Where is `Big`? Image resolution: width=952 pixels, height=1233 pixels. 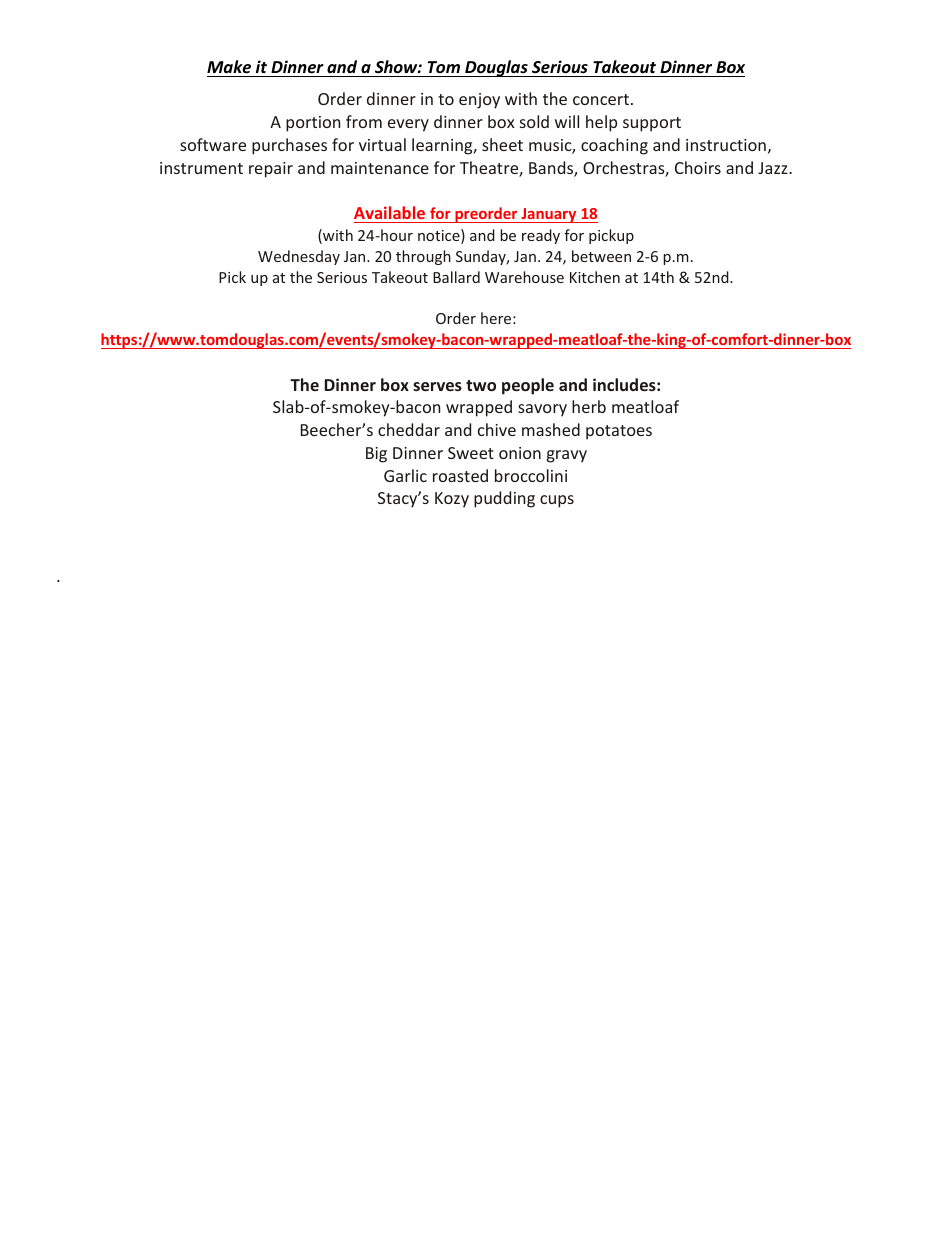 Big is located at coordinates (376, 455).
